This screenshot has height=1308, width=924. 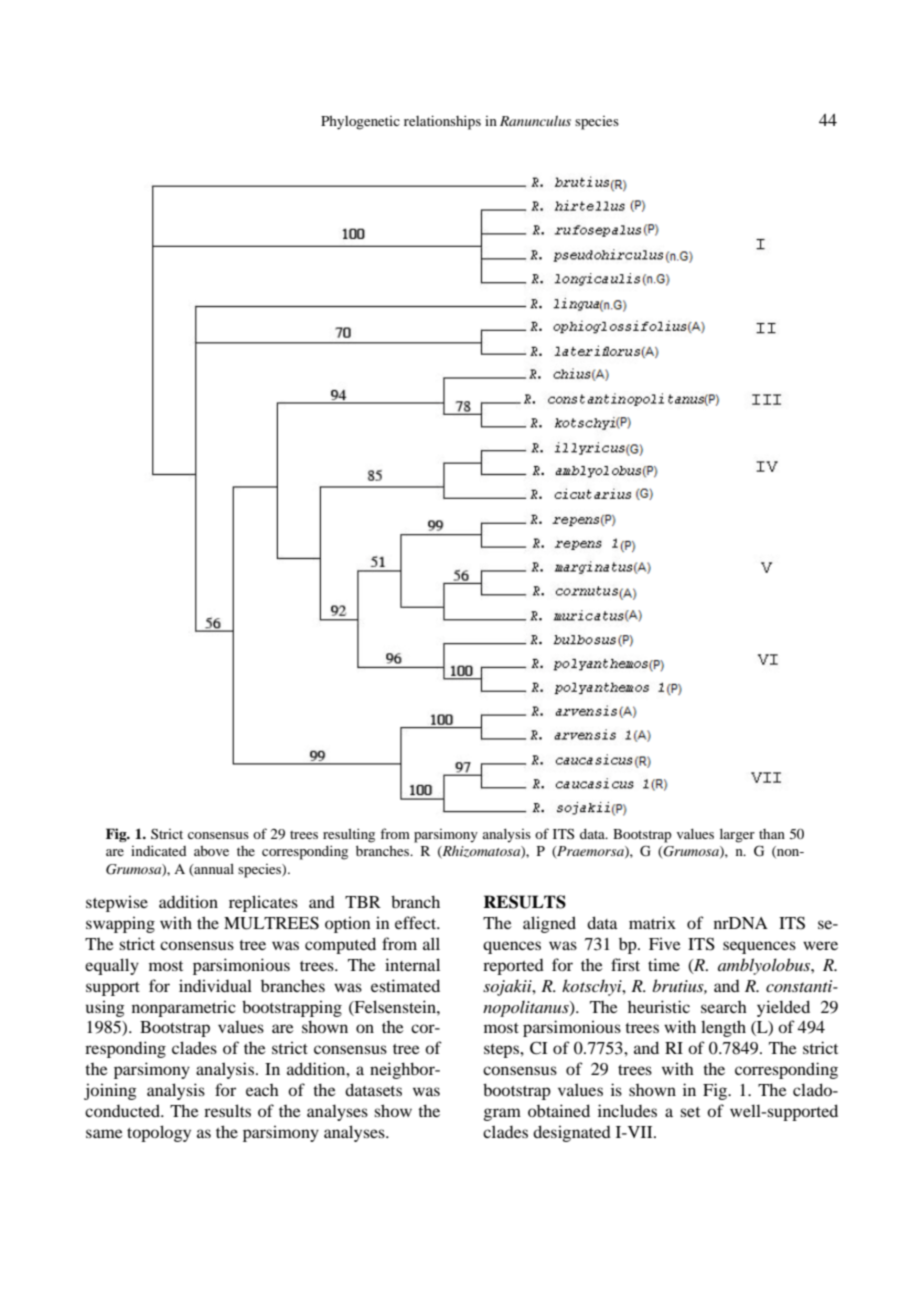 I want to click on relationships, so click(x=442, y=122).
